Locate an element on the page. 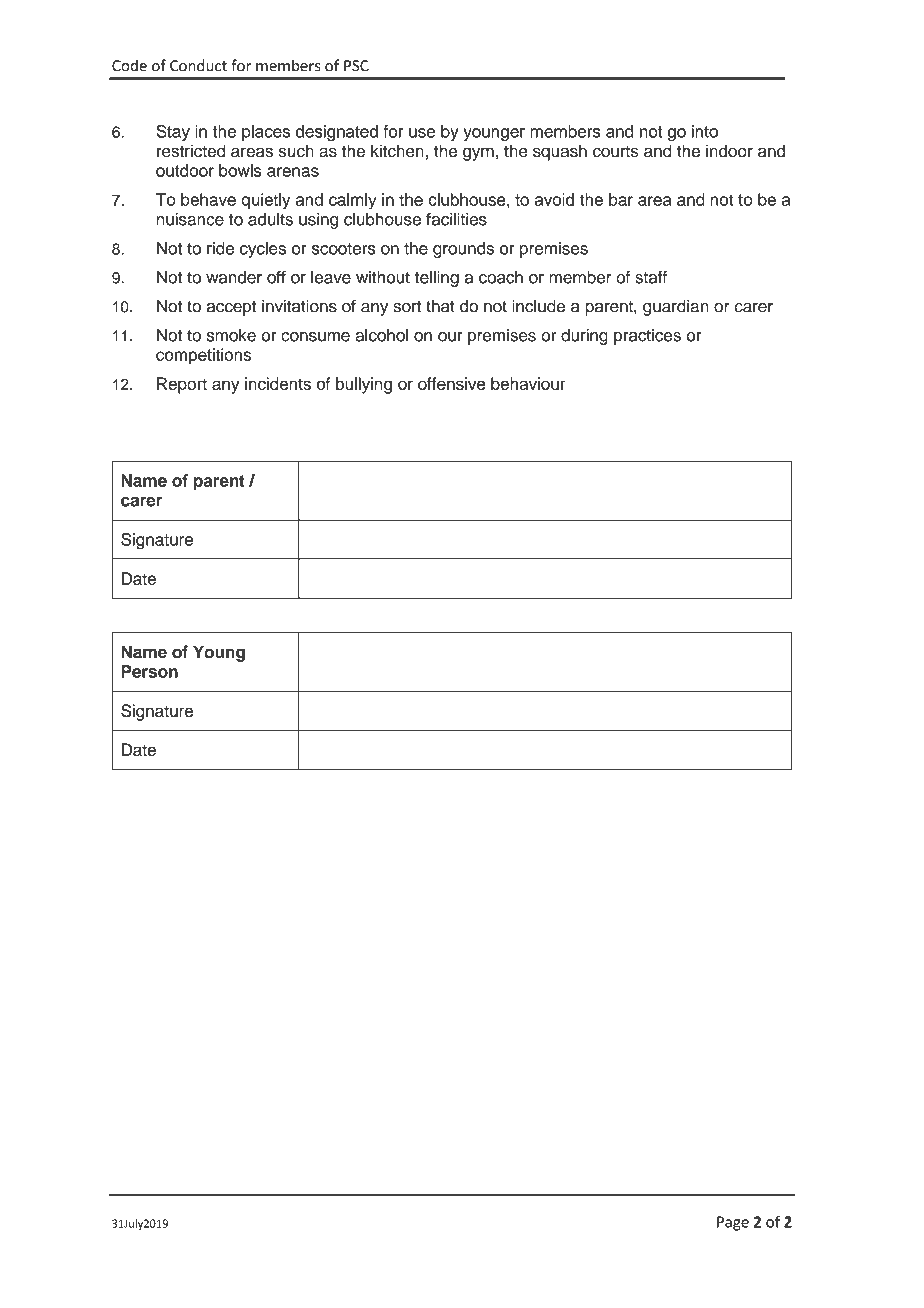 This document has width=924, height=1308. Conduct is located at coordinates (198, 65).
